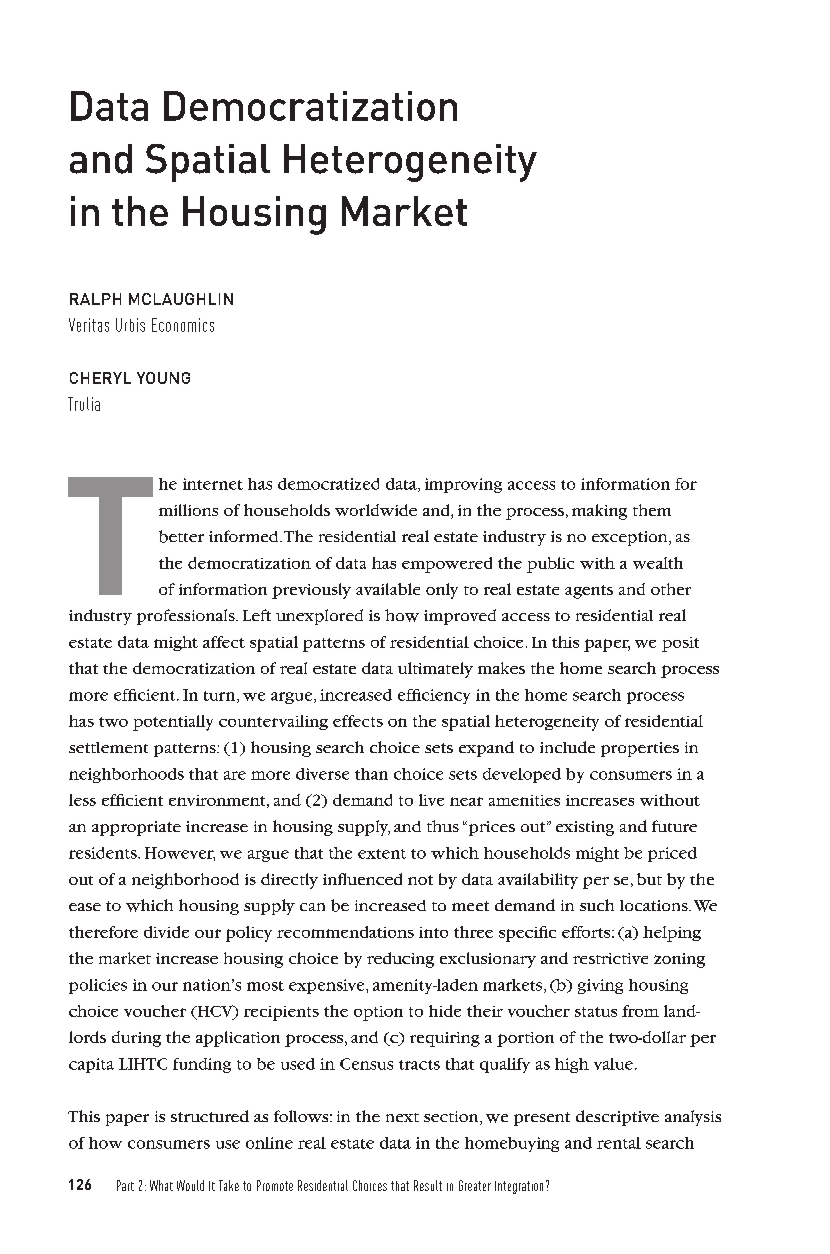 Image resolution: width=830 pixels, height=1254 pixels. Describe the element at coordinates (428, 1185) in the image. I see `Result` at that location.
